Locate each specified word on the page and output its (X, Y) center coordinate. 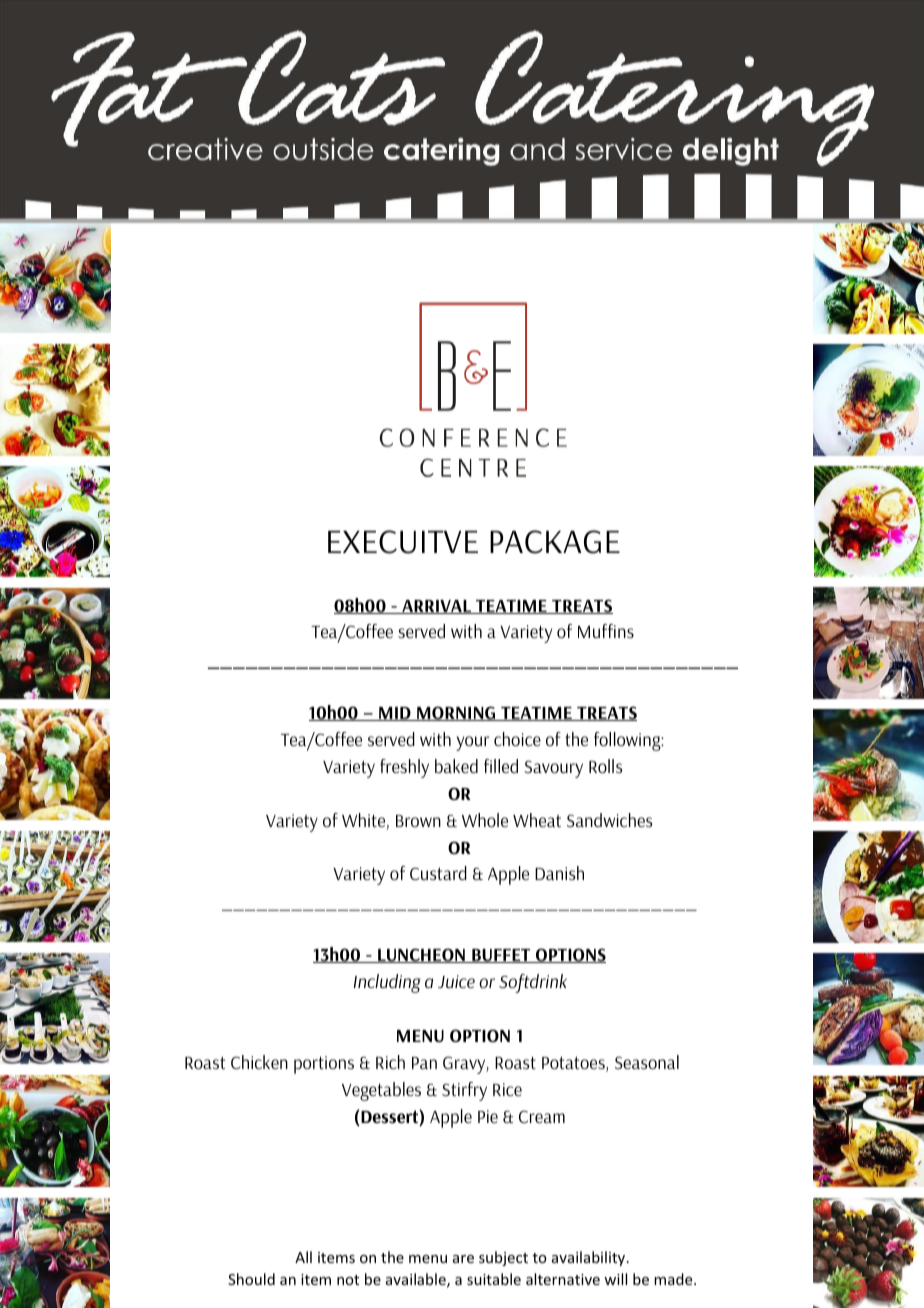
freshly (404, 768)
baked (456, 766)
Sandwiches (610, 820)
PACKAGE (555, 542)
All (303, 1257)
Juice (456, 981)
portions (324, 1065)
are (463, 1259)
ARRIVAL (436, 607)
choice (517, 739)
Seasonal (647, 1062)
